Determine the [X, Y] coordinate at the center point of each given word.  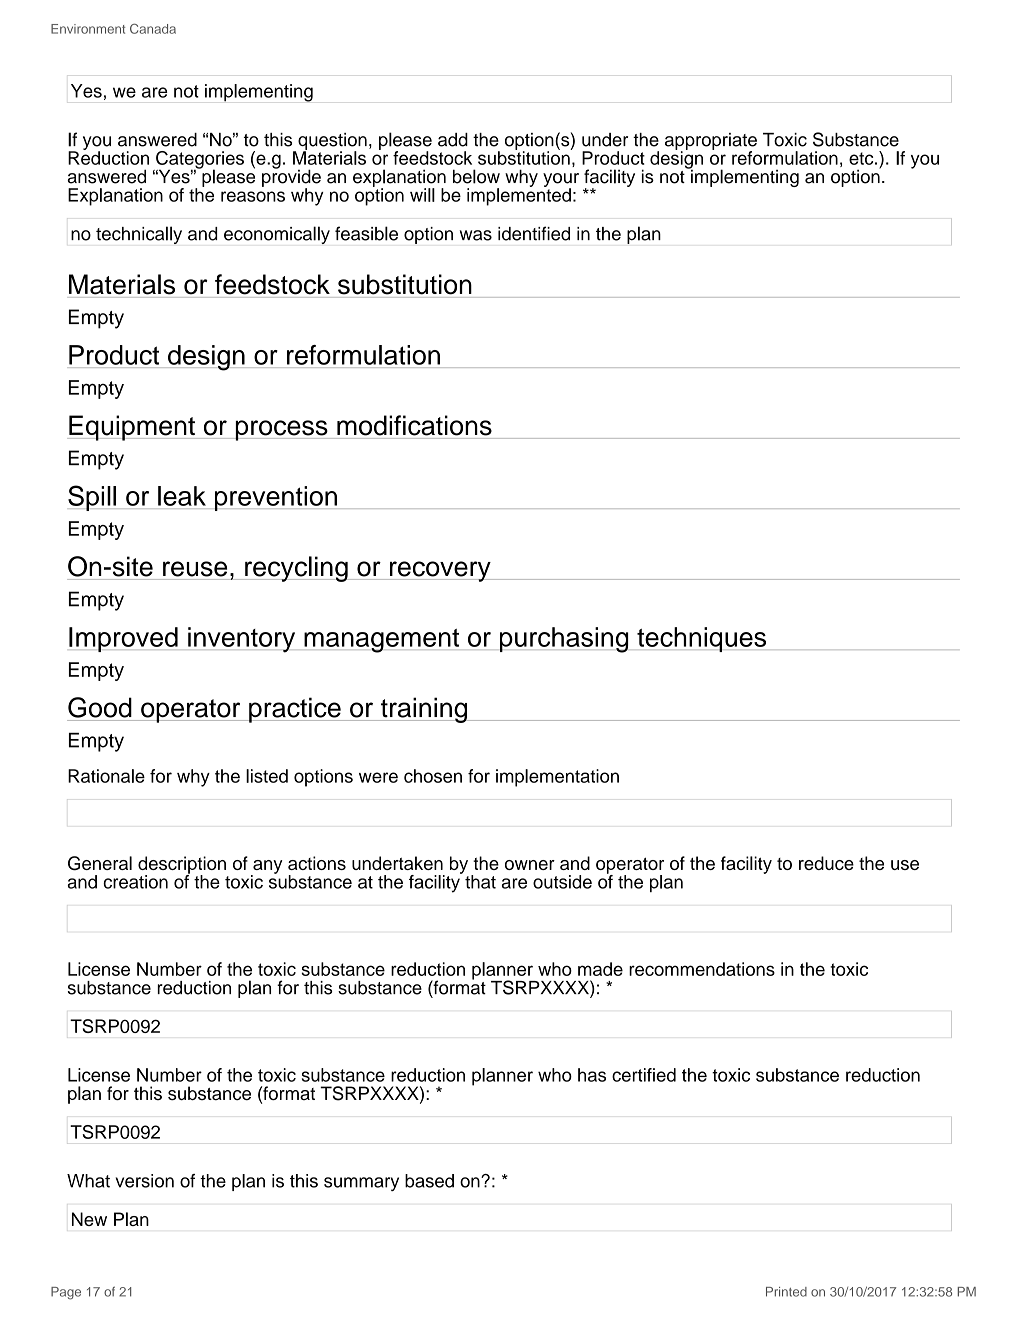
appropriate [711, 142]
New [89, 1219]
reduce [826, 863]
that [480, 882]
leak [182, 496]
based [429, 1181]
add [453, 140]
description [182, 866]
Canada [153, 29]
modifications [414, 425]
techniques [701, 639]
